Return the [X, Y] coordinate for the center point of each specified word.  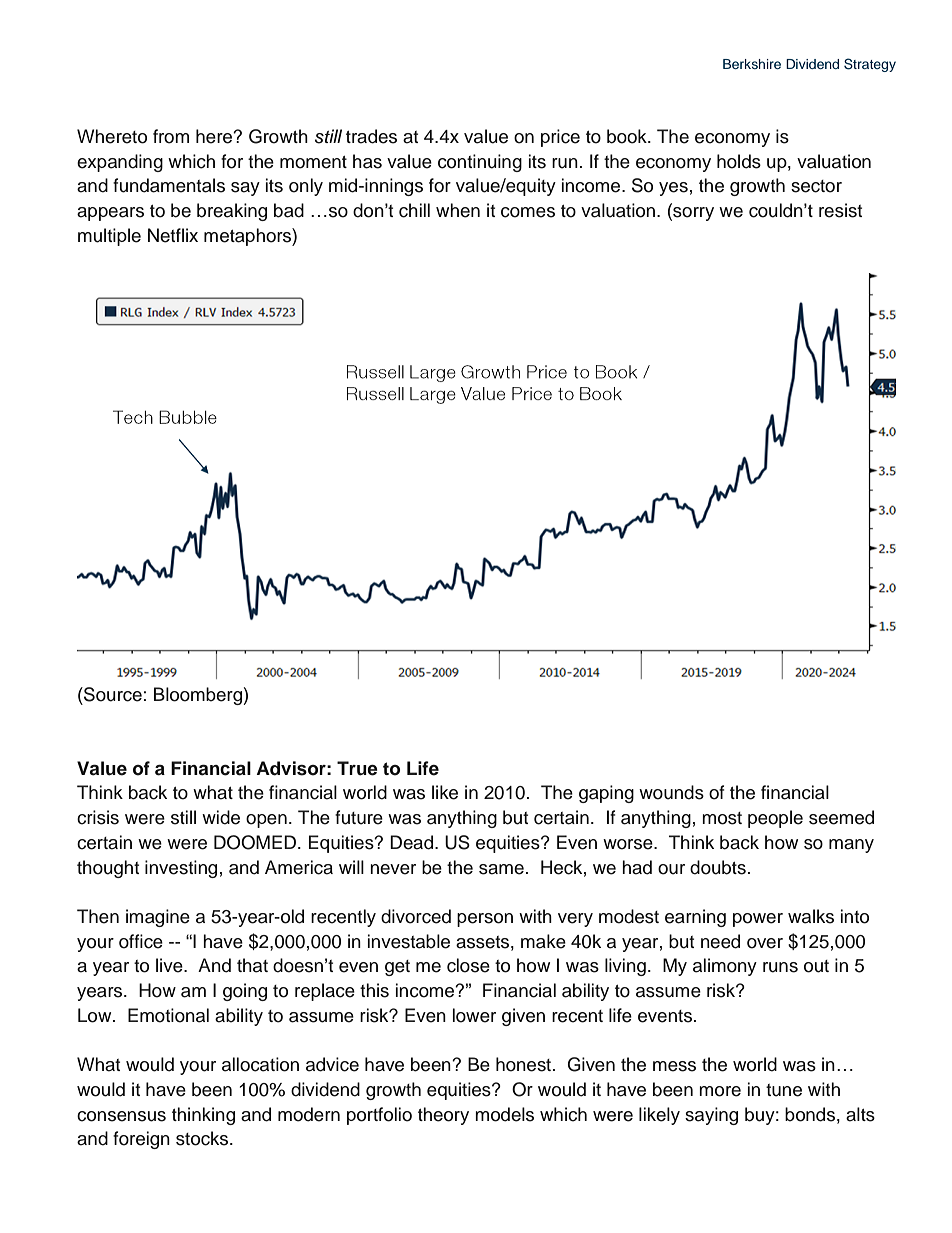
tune [784, 1090]
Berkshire [752, 64]
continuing [480, 163]
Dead [413, 842]
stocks [203, 1138]
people [775, 819]
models [504, 1114]
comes [528, 212]
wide [221, 817]
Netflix [173, 235]
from [171, 136]
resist [840, 210]
